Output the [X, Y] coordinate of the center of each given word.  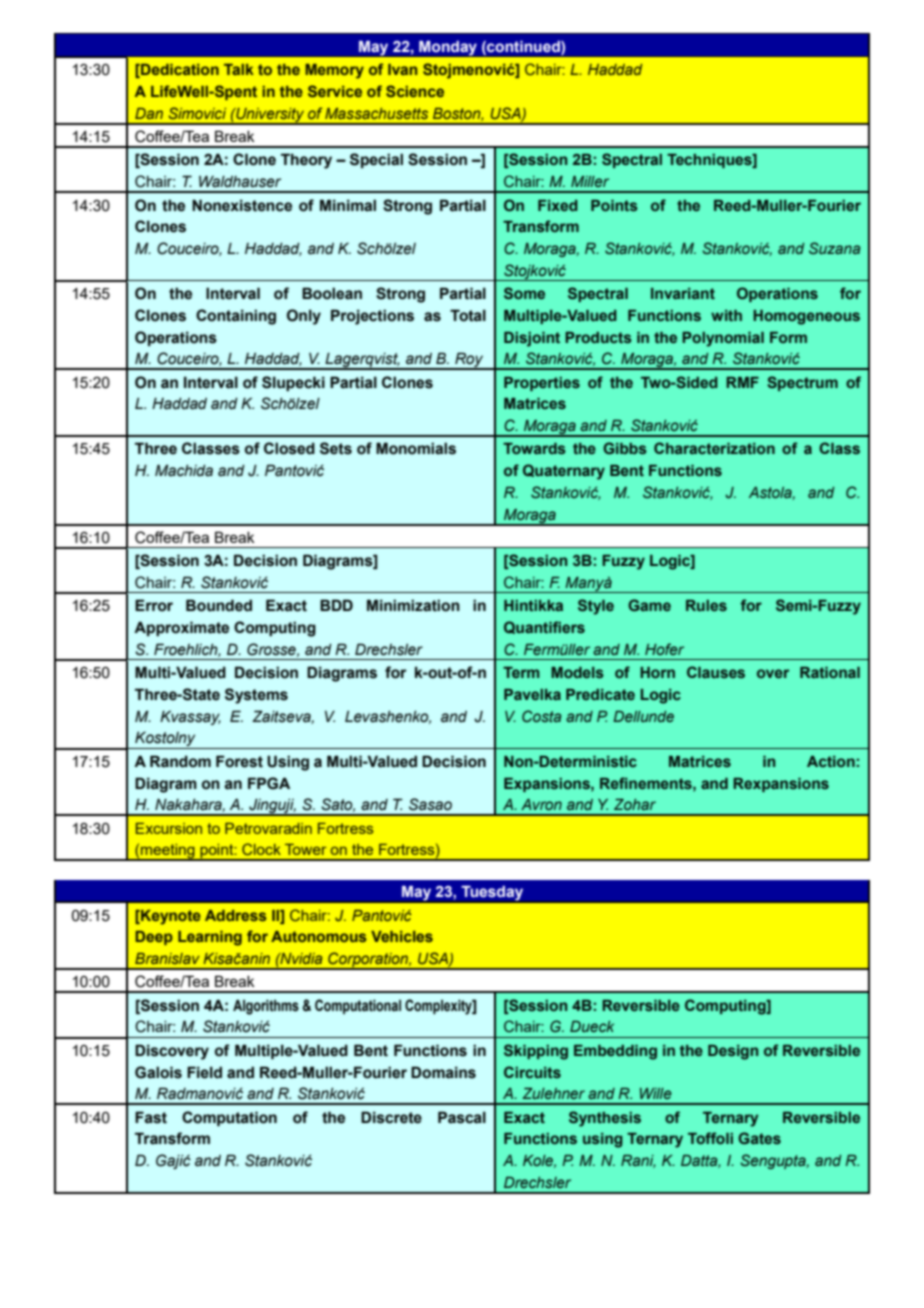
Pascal [462, 1117]
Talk [239, 69]
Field [204, 1072]
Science [415, 91]
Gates [759, 1138]
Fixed [558, 205]
